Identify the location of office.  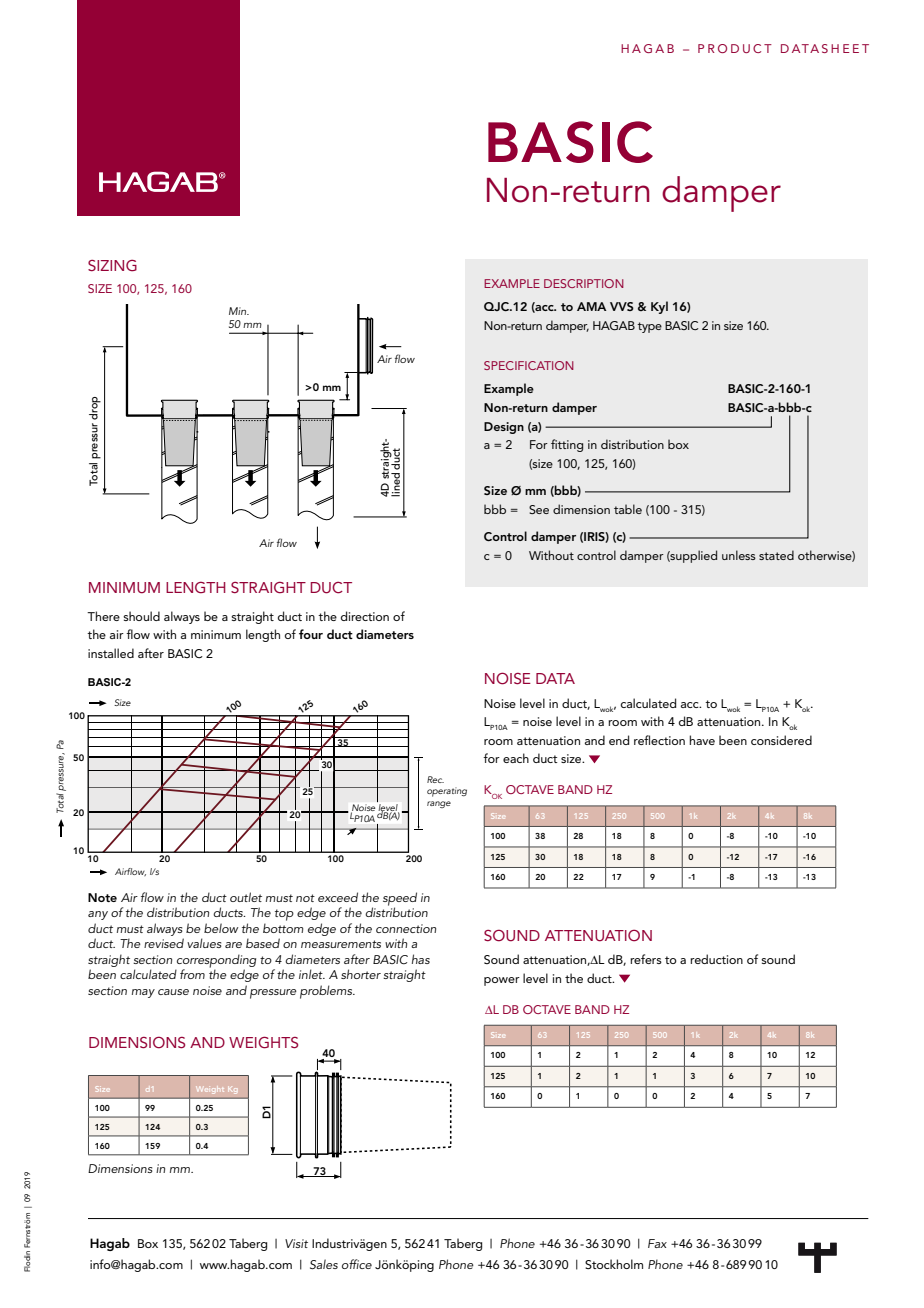
(357, 1264).
